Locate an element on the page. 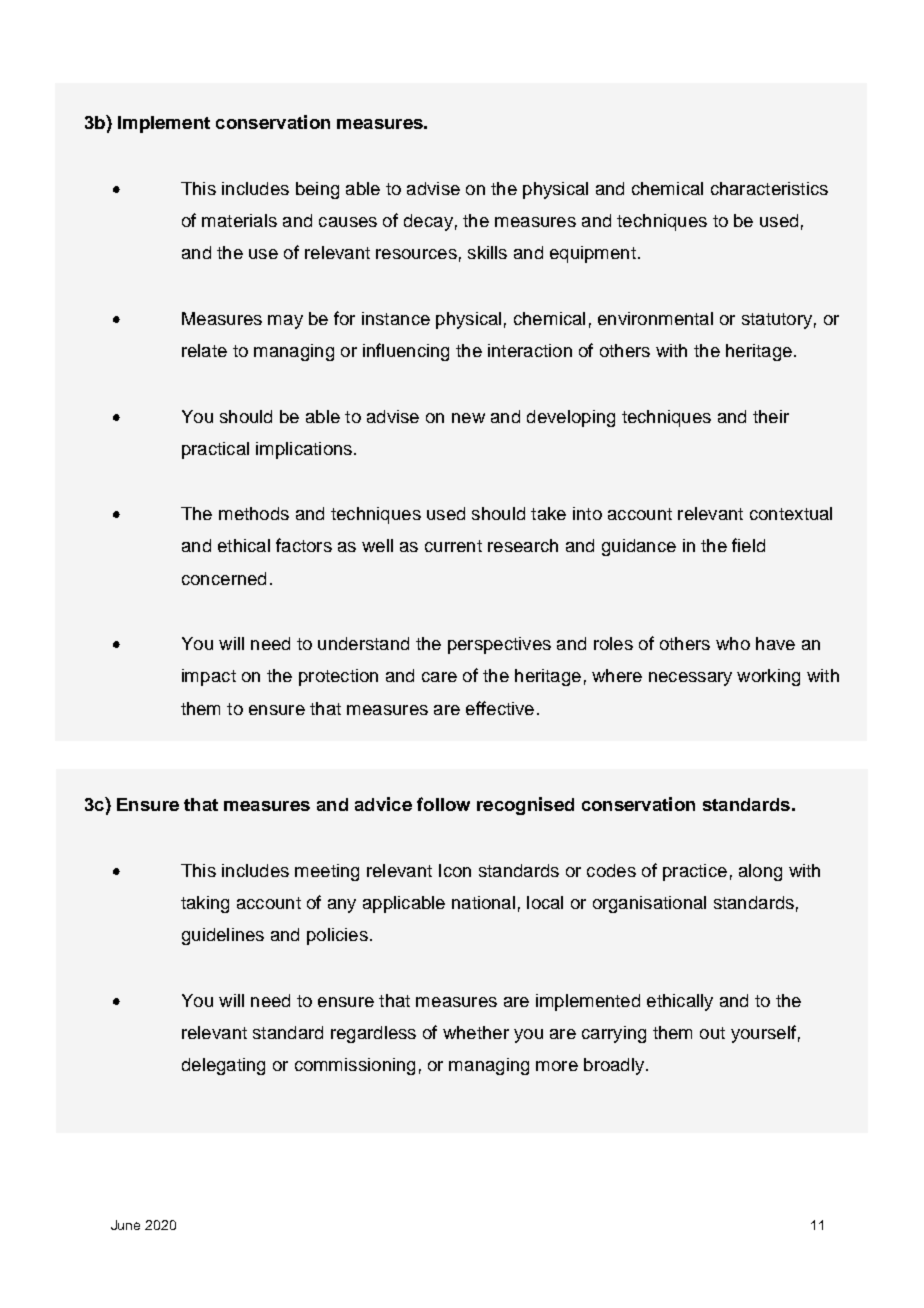  June is located at coordinates (125, 1225).
